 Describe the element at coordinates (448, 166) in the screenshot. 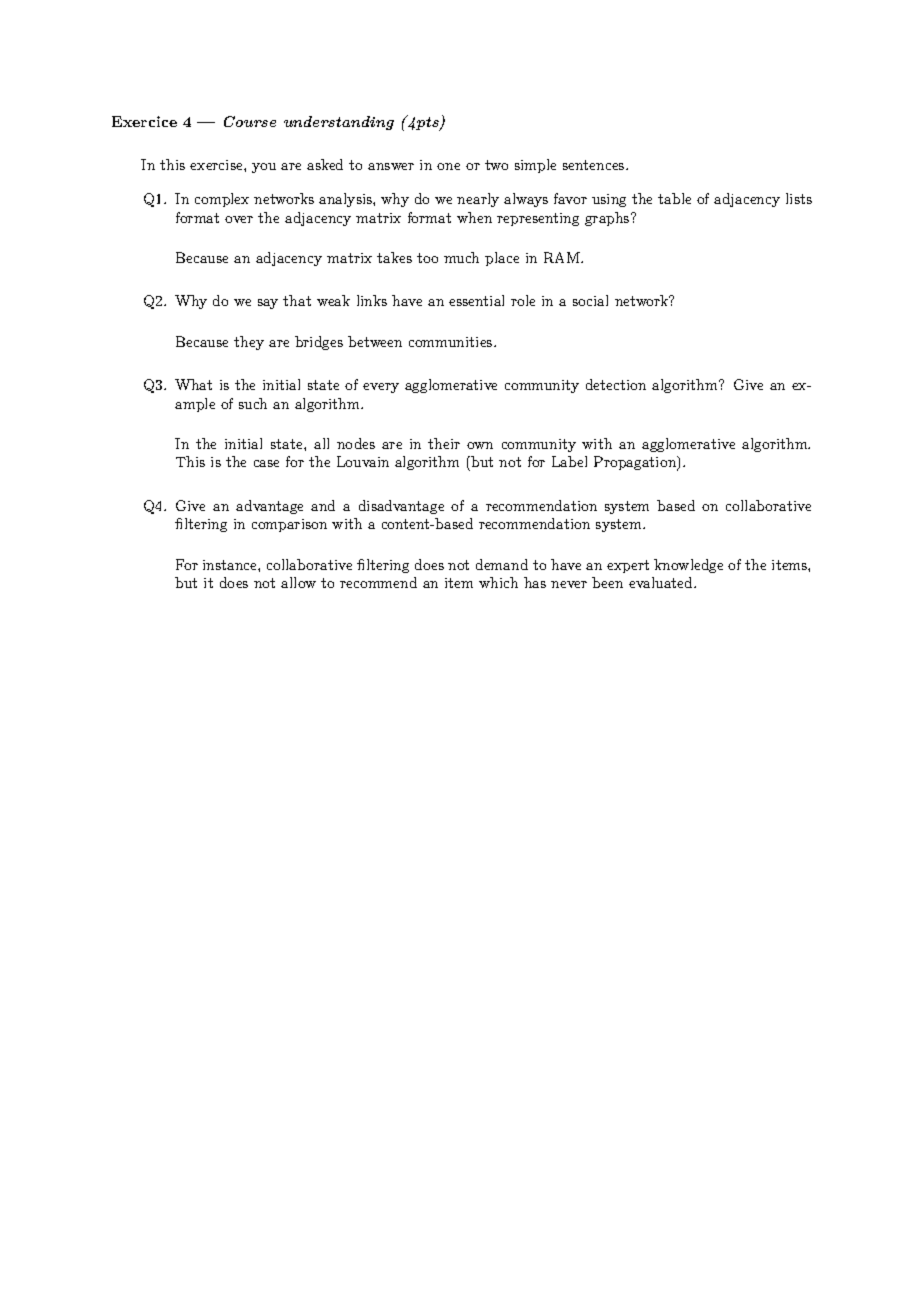

I see `one` at that location.
